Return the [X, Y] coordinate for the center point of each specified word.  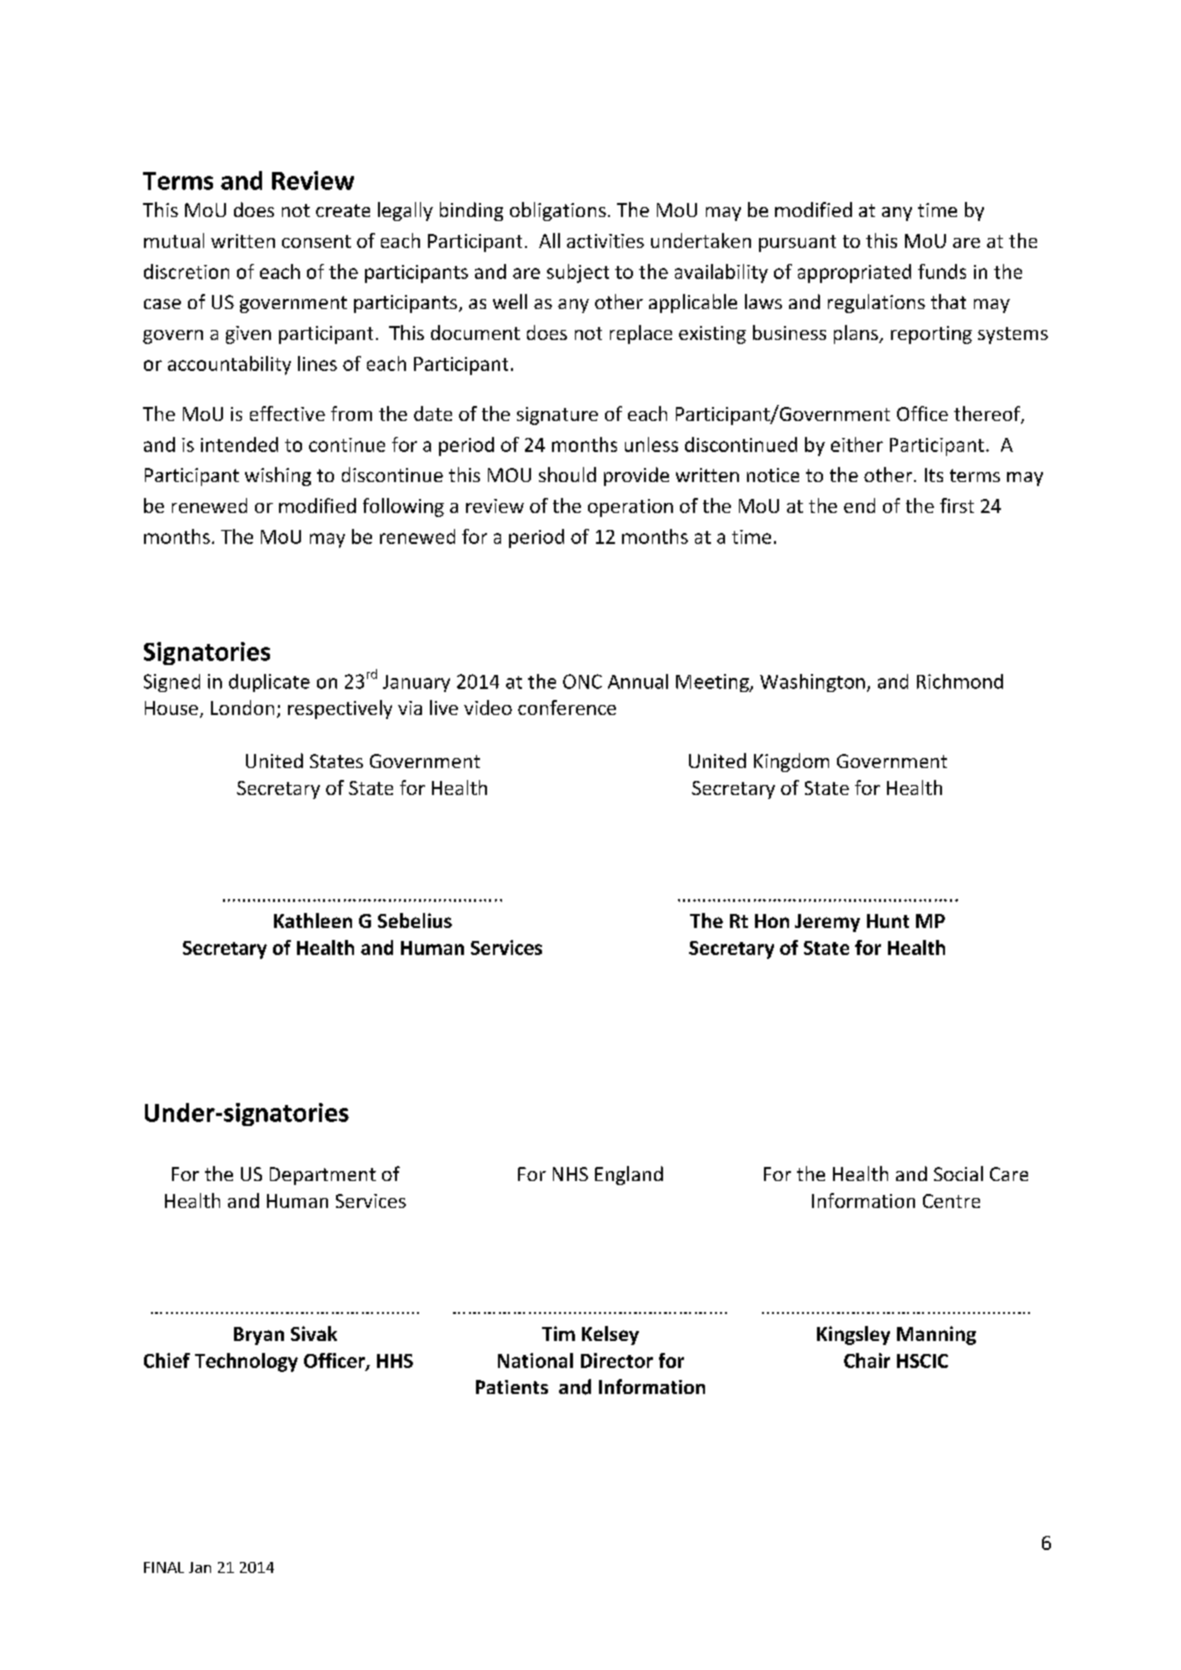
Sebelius [415, 920]
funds [942, 271]
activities [605, 241]
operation [630, 508]
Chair [867, 1360]
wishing [278, 476]
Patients [512, 1387]
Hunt [888, 921]
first [957, 505]
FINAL [164, 1567]
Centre [951, 1201]
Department [323, 1176]
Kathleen [313, 920]
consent [316, 241]
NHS [570, 1174]
